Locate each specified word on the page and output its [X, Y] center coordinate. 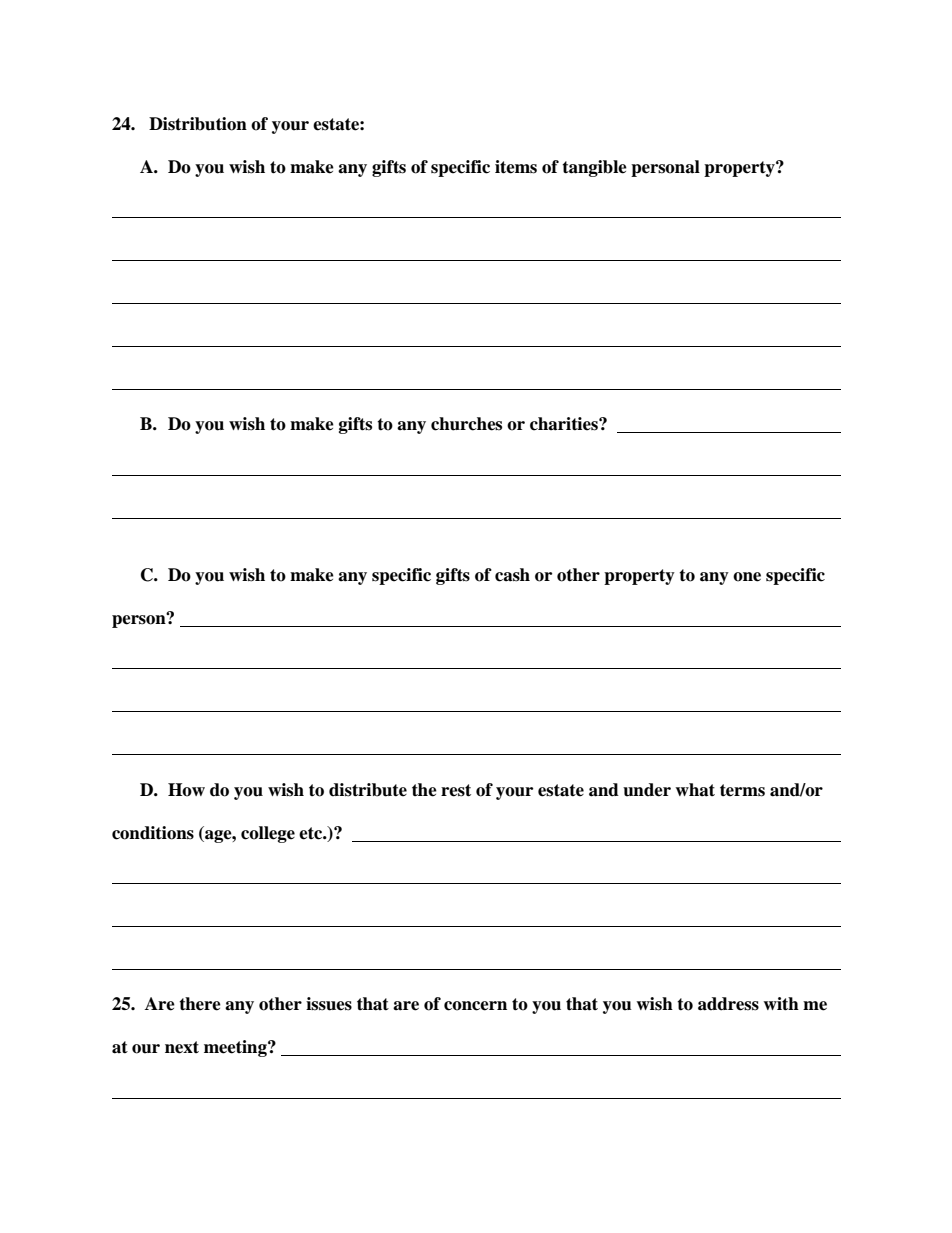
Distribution [198, 124]
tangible [594, 168]
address [728, 1004]
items [516, 167]
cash [512, 575]
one [747, 577]
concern [475, 1006]
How [186, 790]
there [200, 1004]
